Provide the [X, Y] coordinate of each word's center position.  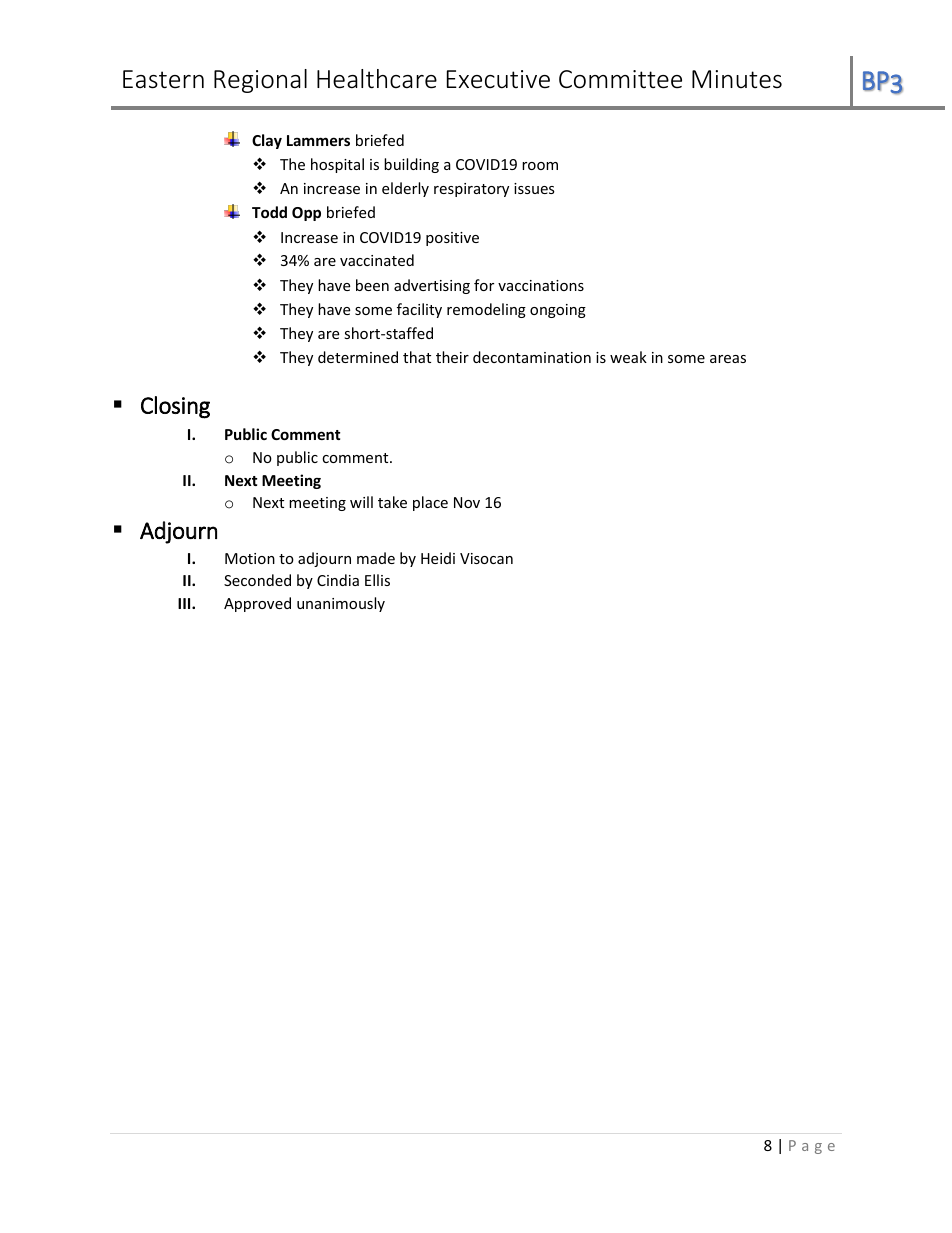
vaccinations [541, 285]
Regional [260, 81]
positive [452, 239]
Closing [175, 407]
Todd [269, 212]
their [452, 357]
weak [628, 357]
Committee [620, 79]
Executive [498, 79]
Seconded [257, 580]
